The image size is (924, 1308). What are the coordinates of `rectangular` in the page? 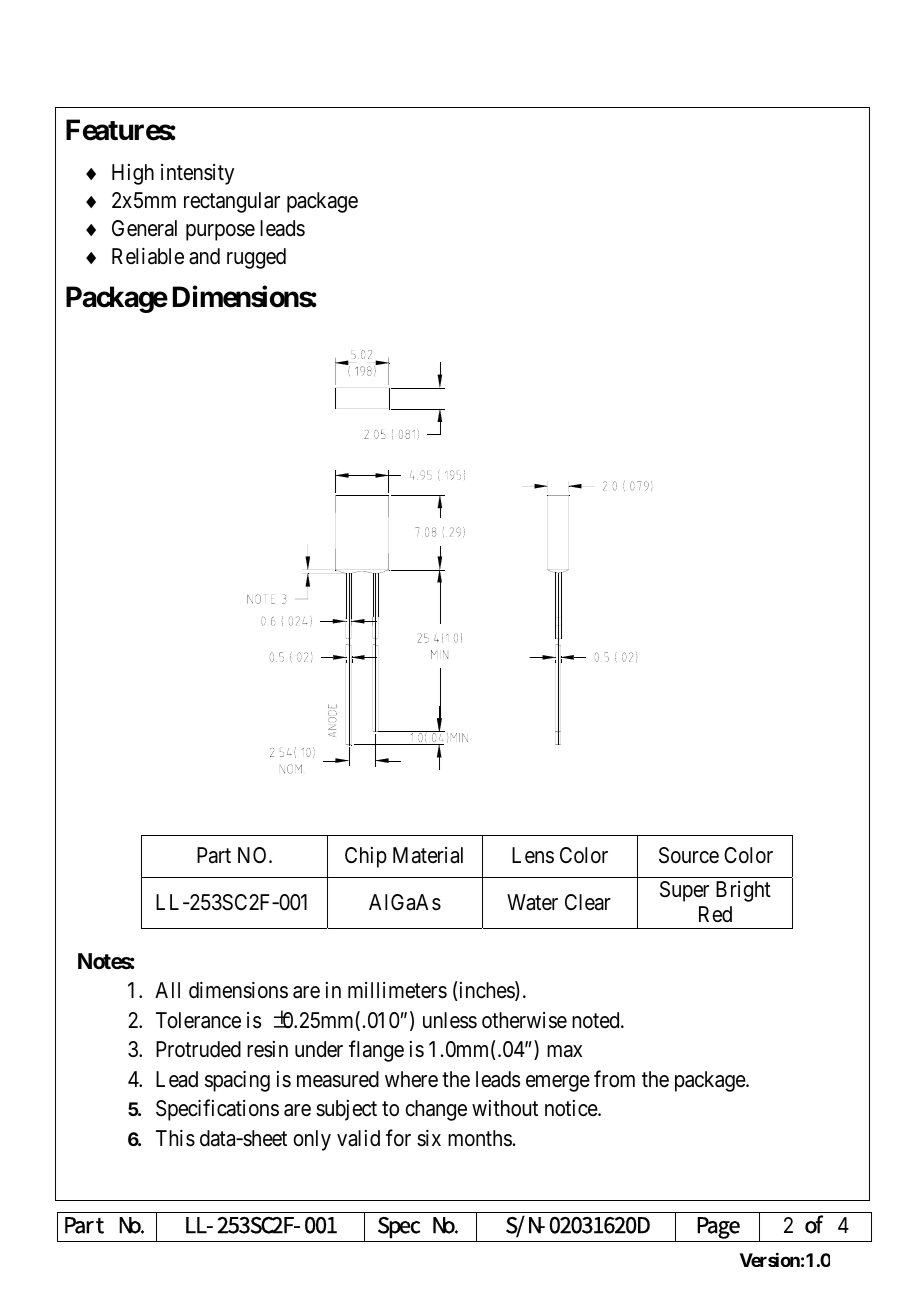 It's located at (232, 202).
